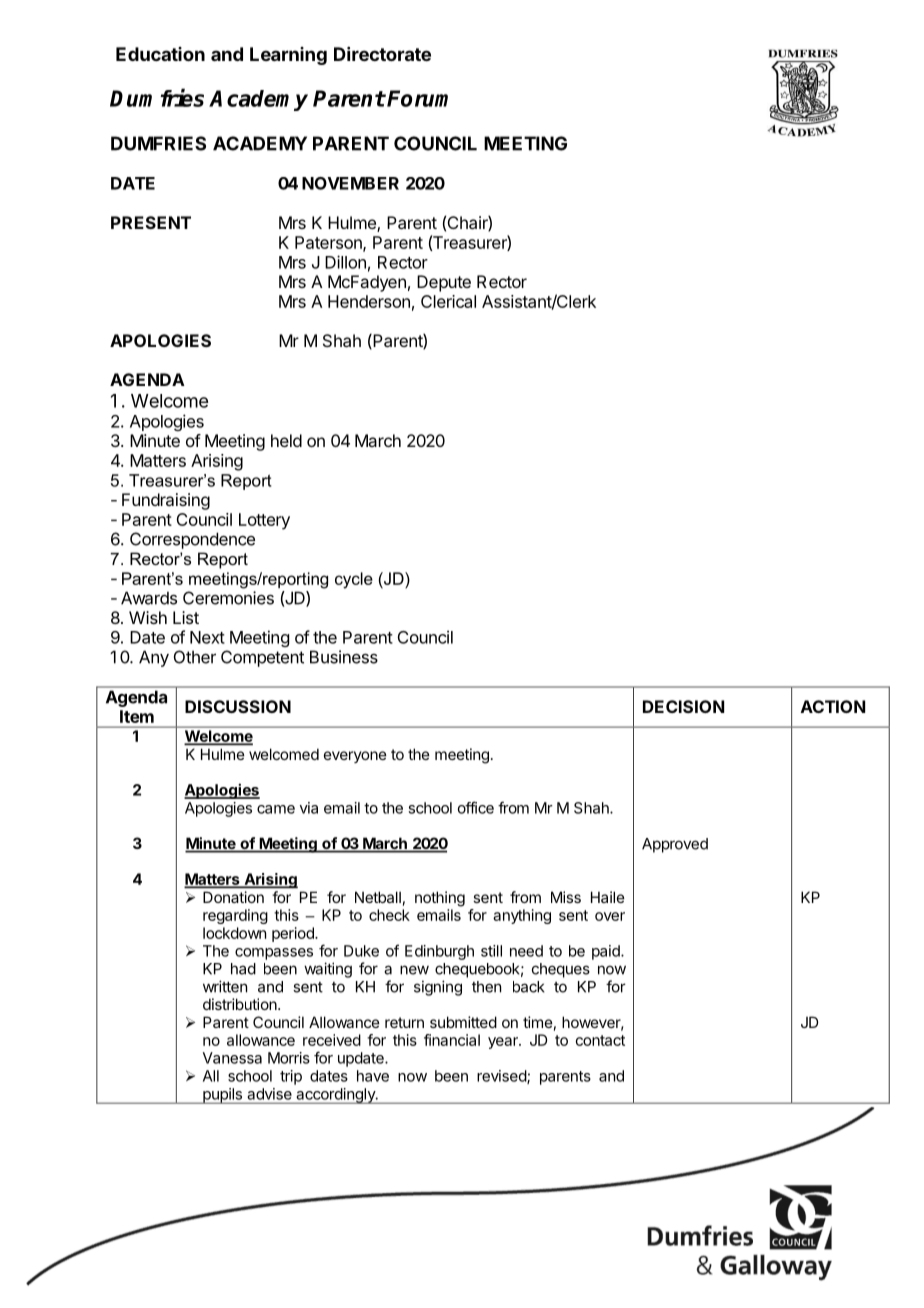 This screenshot has width=924, height=1308. I want to click on Learning, so click(288, 56).
